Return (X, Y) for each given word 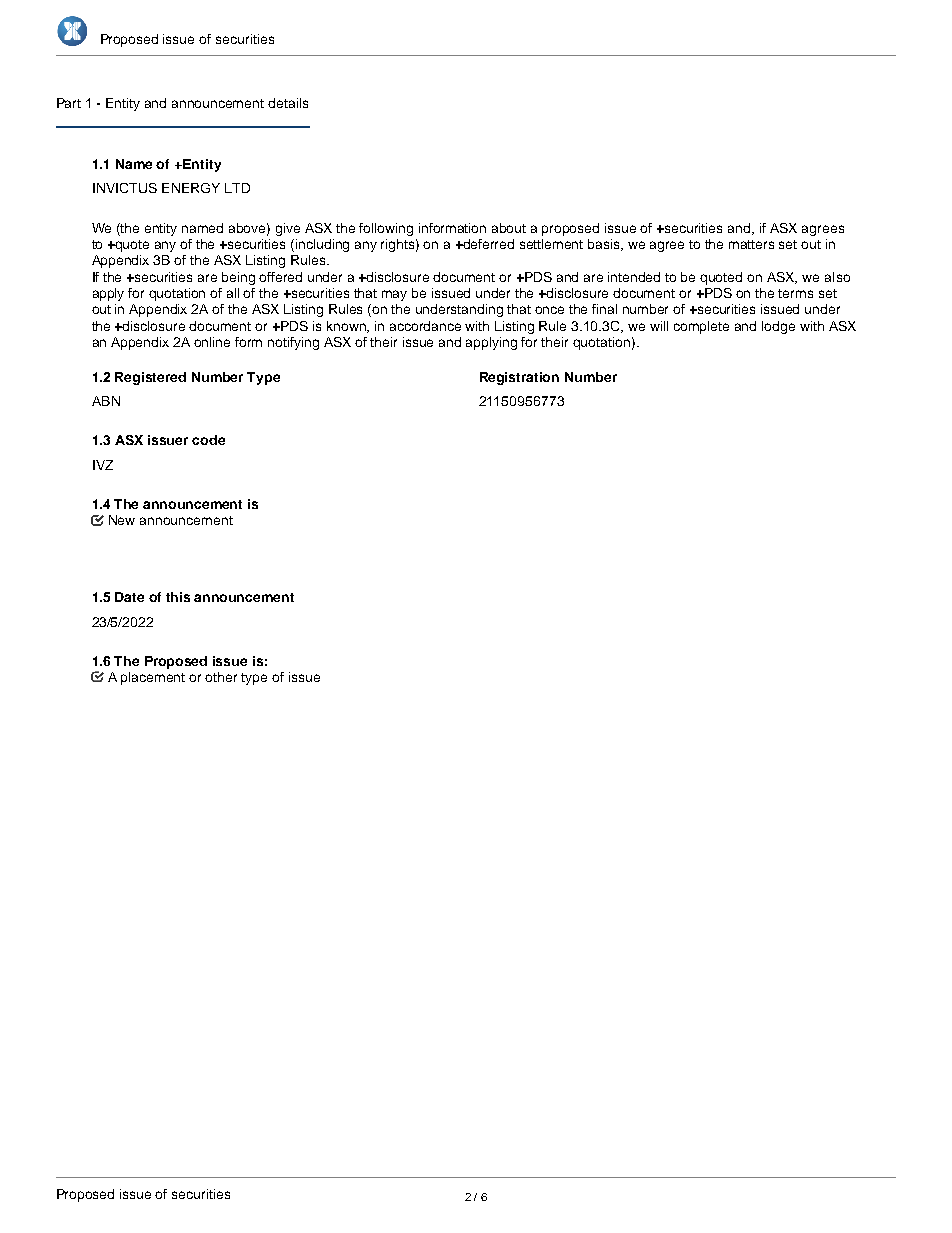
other (221, 677)
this (178, 597)
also (837, 277)
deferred (488, 244)
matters (751, 244)
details (288, 103)
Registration (519, 378)
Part (69, 103)
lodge (778, 327)
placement (153, 678)
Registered (150, 378)
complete (701, 327)
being (238, 278)
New (122, 520)
